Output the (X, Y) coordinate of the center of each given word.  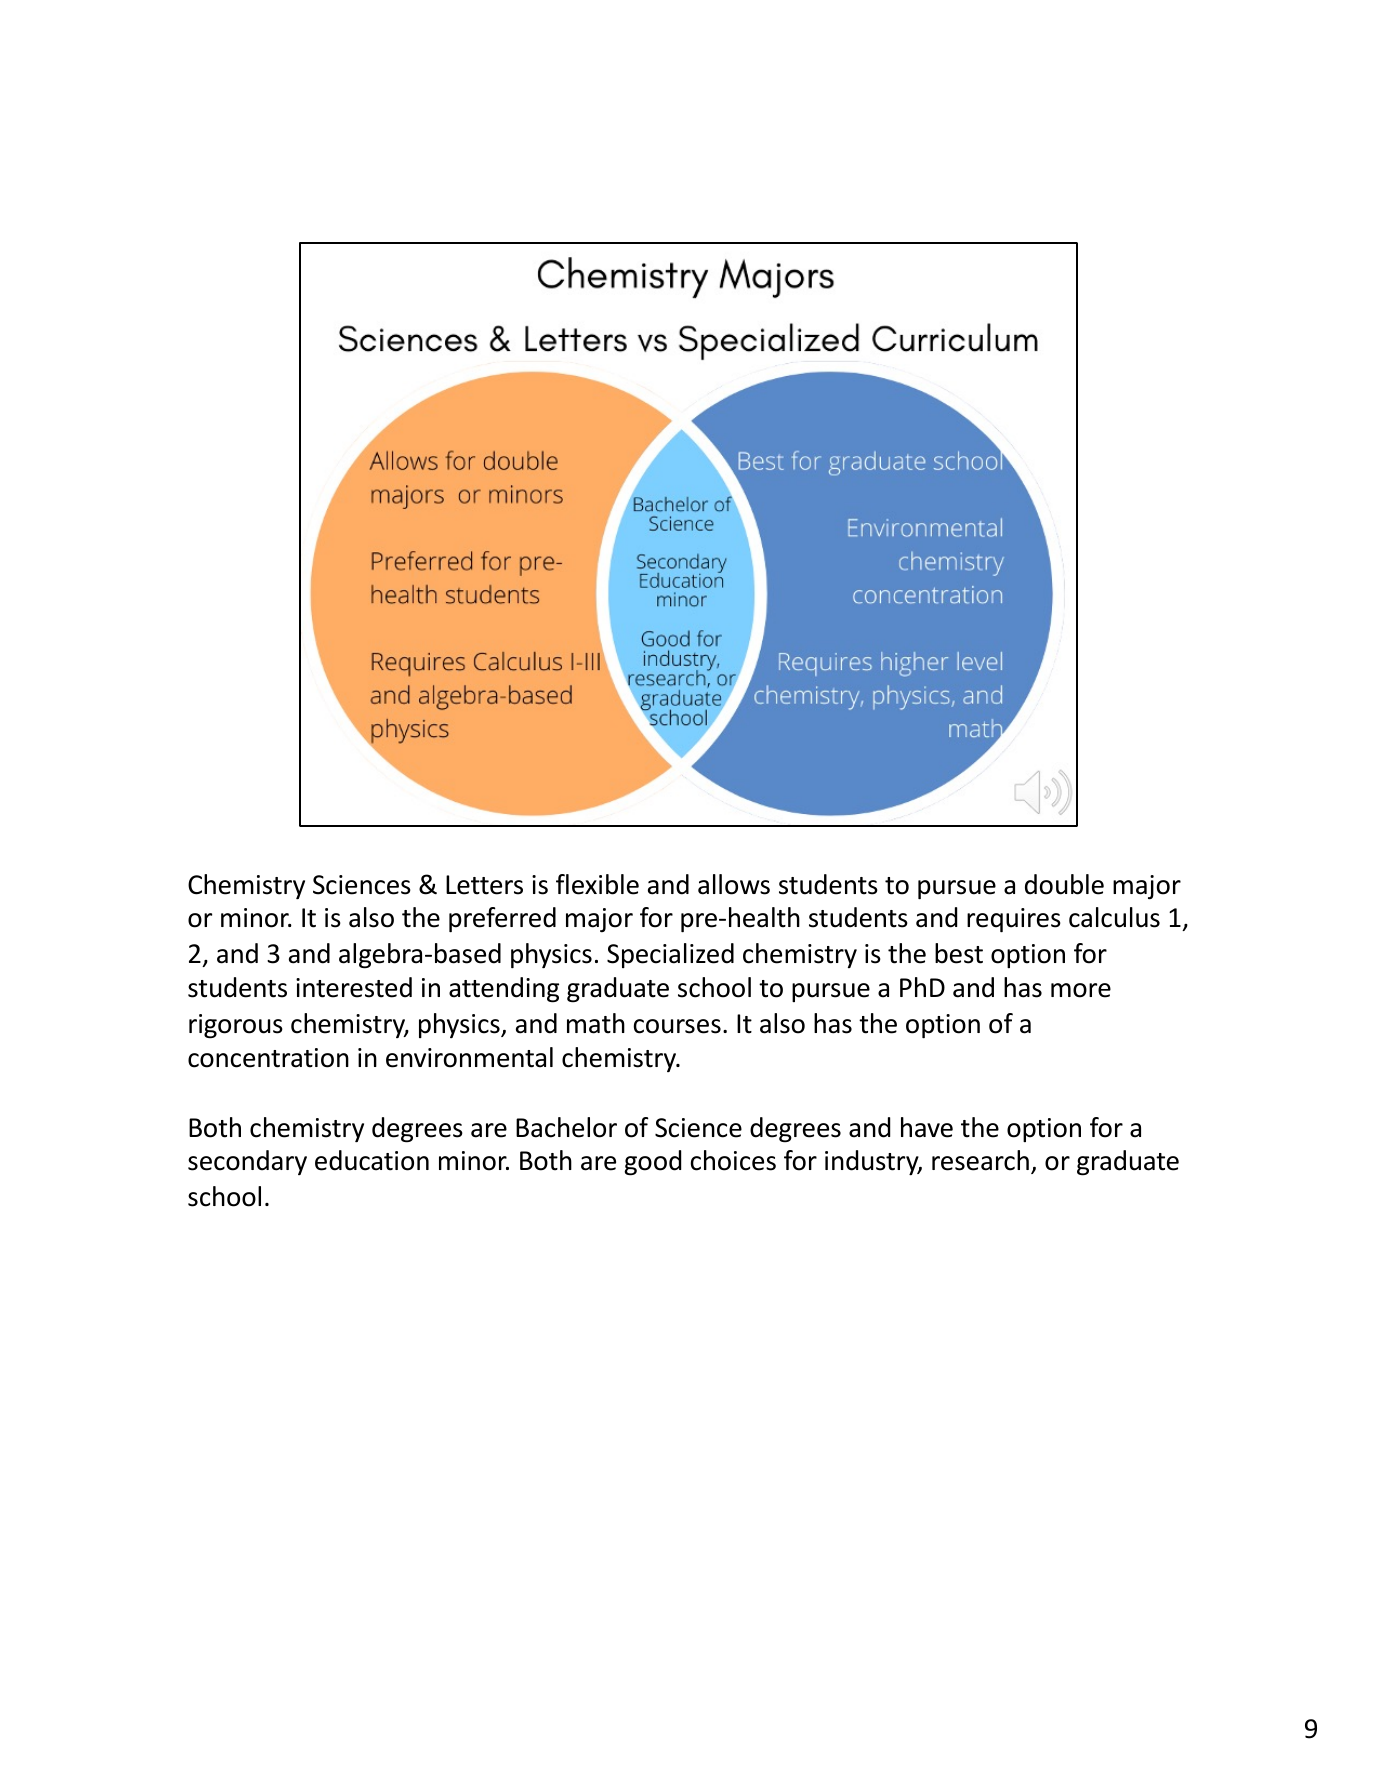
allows (734, 884)
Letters (484, 885)
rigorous (236, 1026)
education (372, 1160)
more (1081, 990)
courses (677, 1026)
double (1064, 884)
